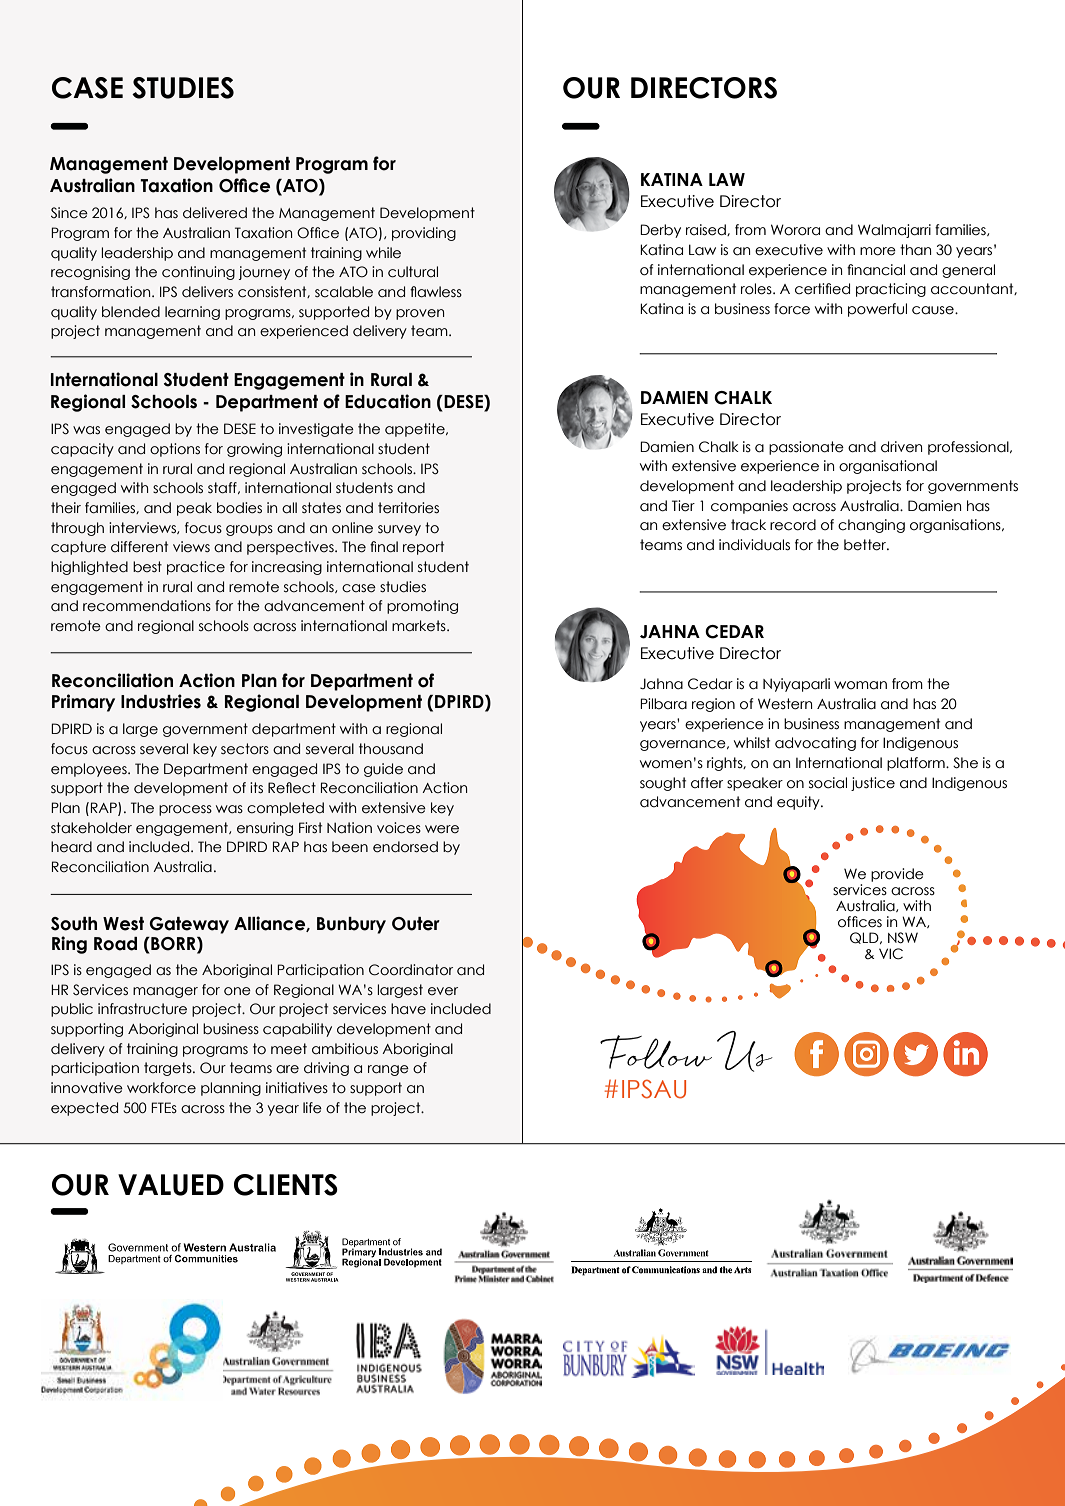 This screenshot has width=1065, height=1506. Describe the element at coordinates (424, 234) in the screenshot. I see `providing` at that location.
